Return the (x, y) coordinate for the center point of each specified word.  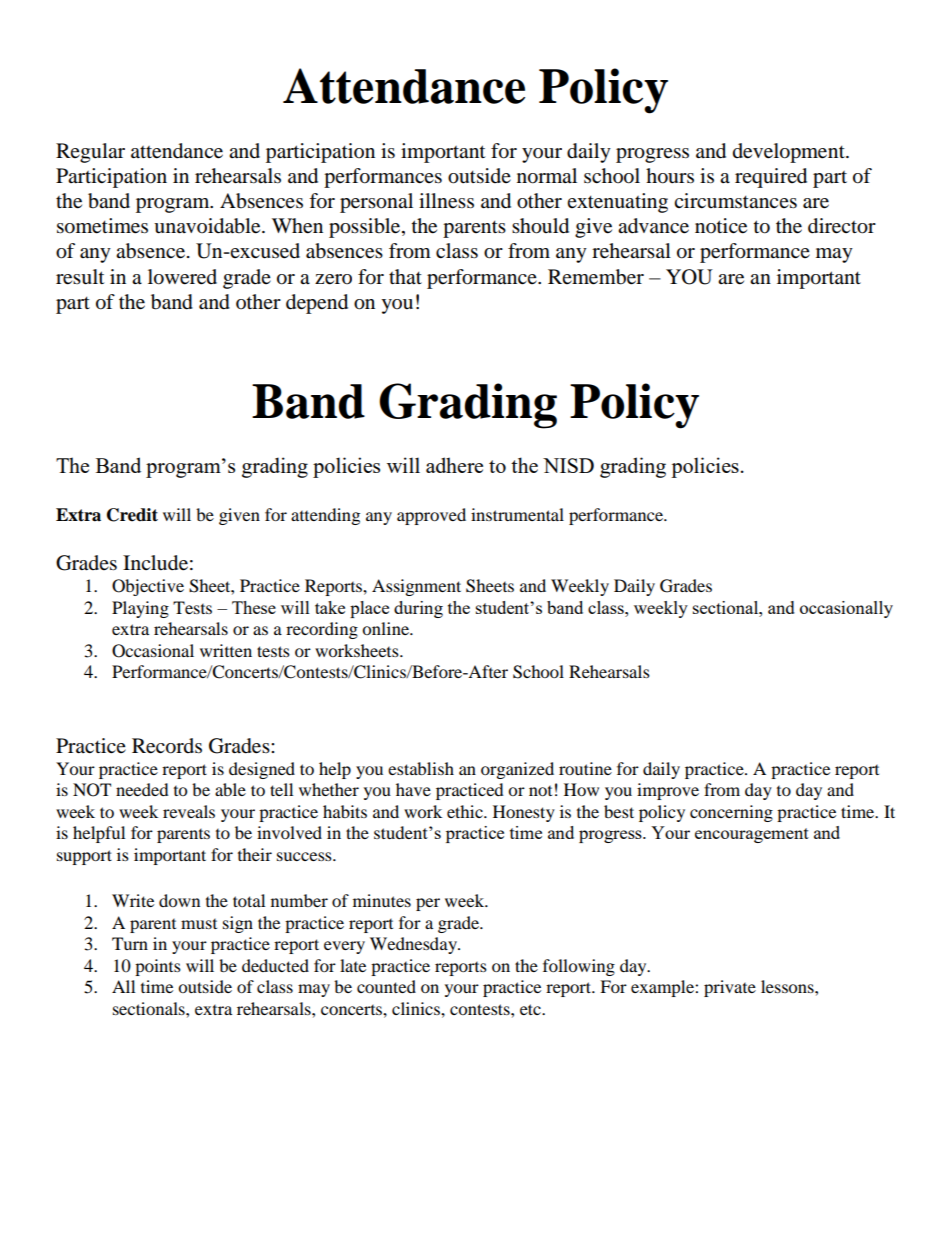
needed (142, 789)
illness (446, 201)
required (771, 178)
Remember (596, 277)
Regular (90, 153)
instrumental (517, 514)
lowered (182, 277)
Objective (148, 587)
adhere (454, 465)
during (418, 609)
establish (421, 768)
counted (386, 986)
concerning (731, 813)
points (158, 967)
